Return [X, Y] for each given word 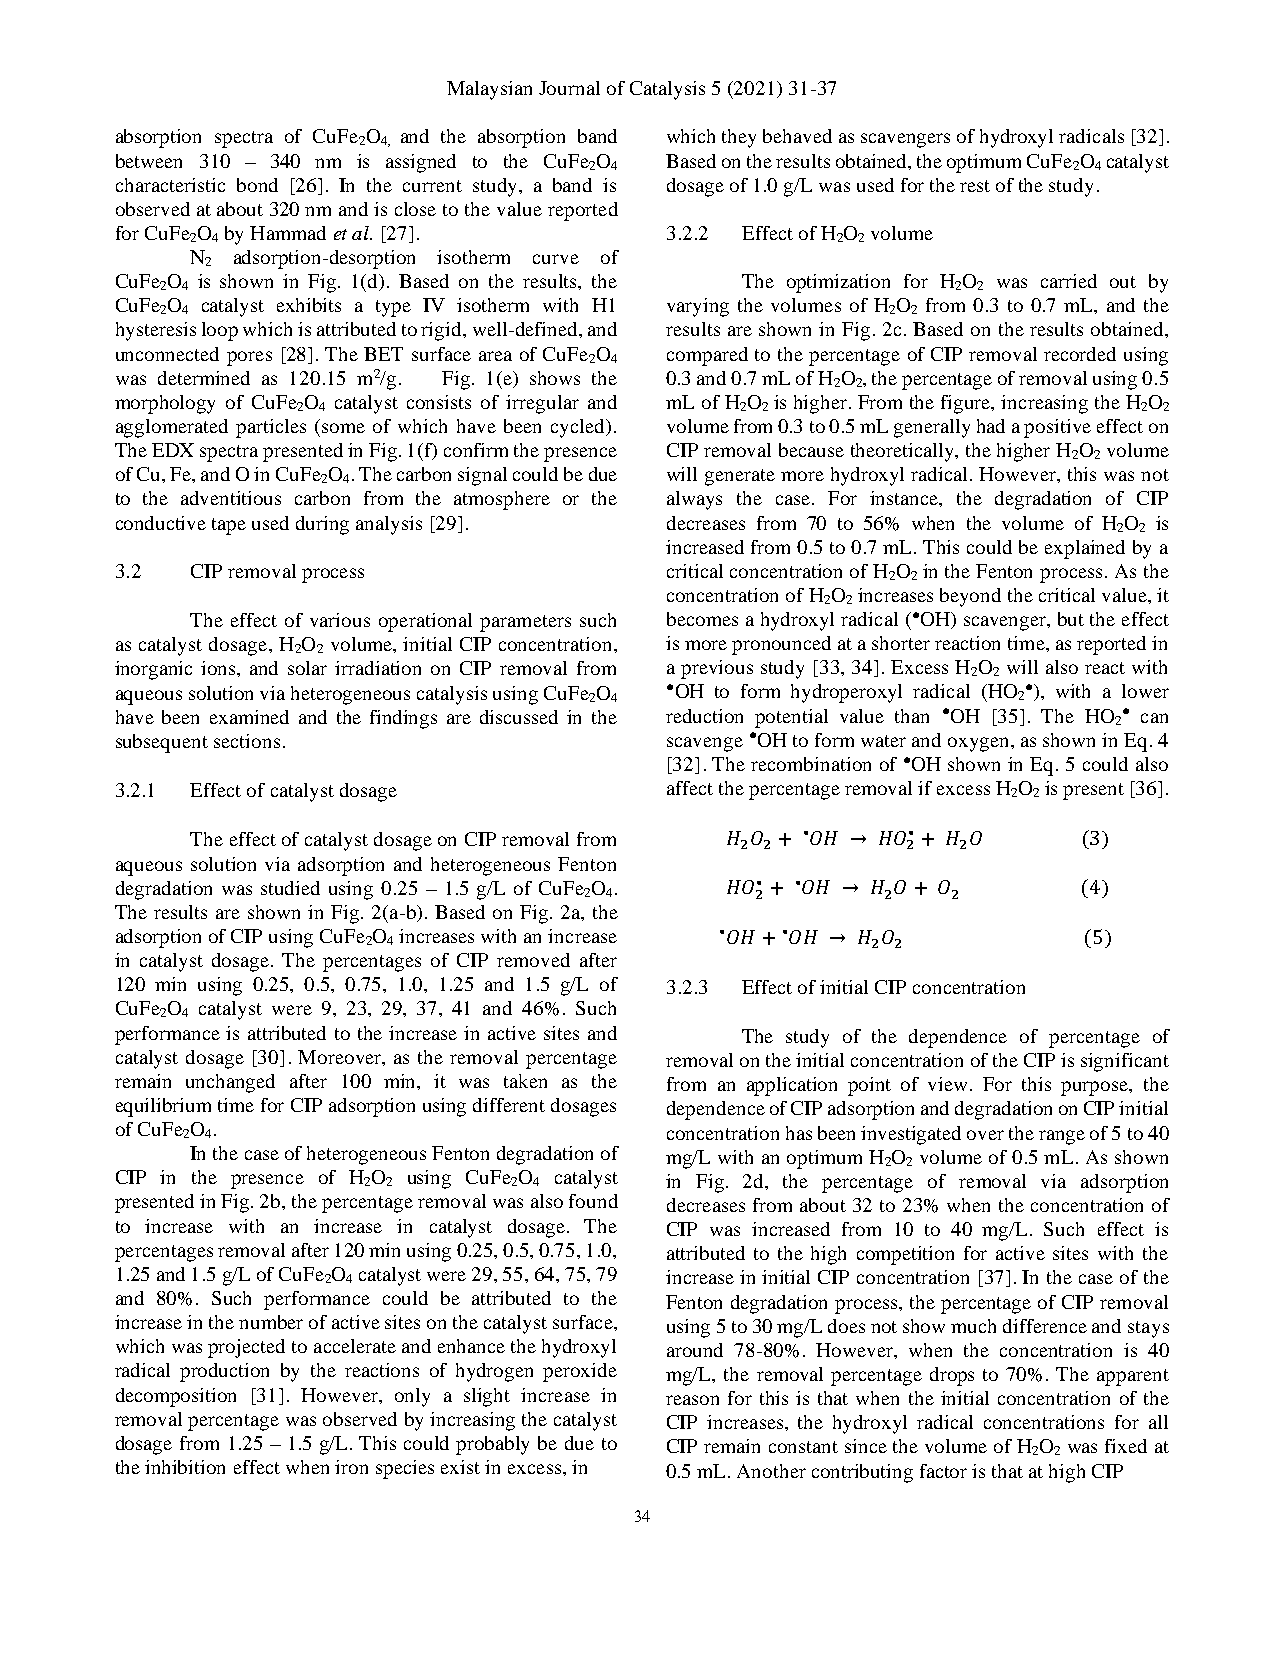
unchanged [230, 1083]
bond [257, 185]
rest [975, 186]
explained [1085, 549]
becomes [702, 619]
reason [692, 1400]
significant [1125, 1062]
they [739, 138]
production [224, 1372]
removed [533, 960]
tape [229, 526]
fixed [1126, 1446]
